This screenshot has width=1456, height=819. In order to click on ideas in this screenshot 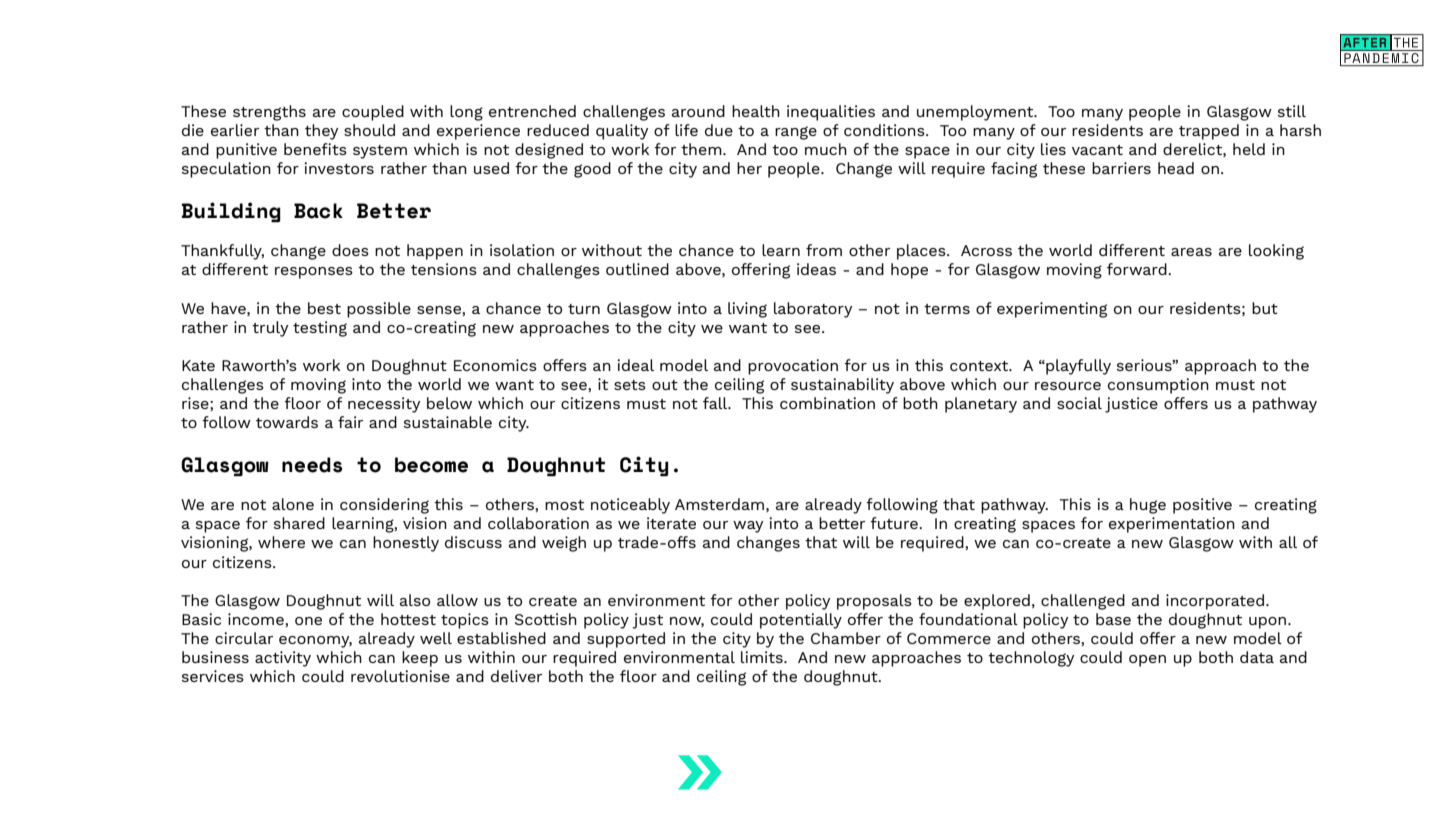, I will do `click(816, 269)`.
